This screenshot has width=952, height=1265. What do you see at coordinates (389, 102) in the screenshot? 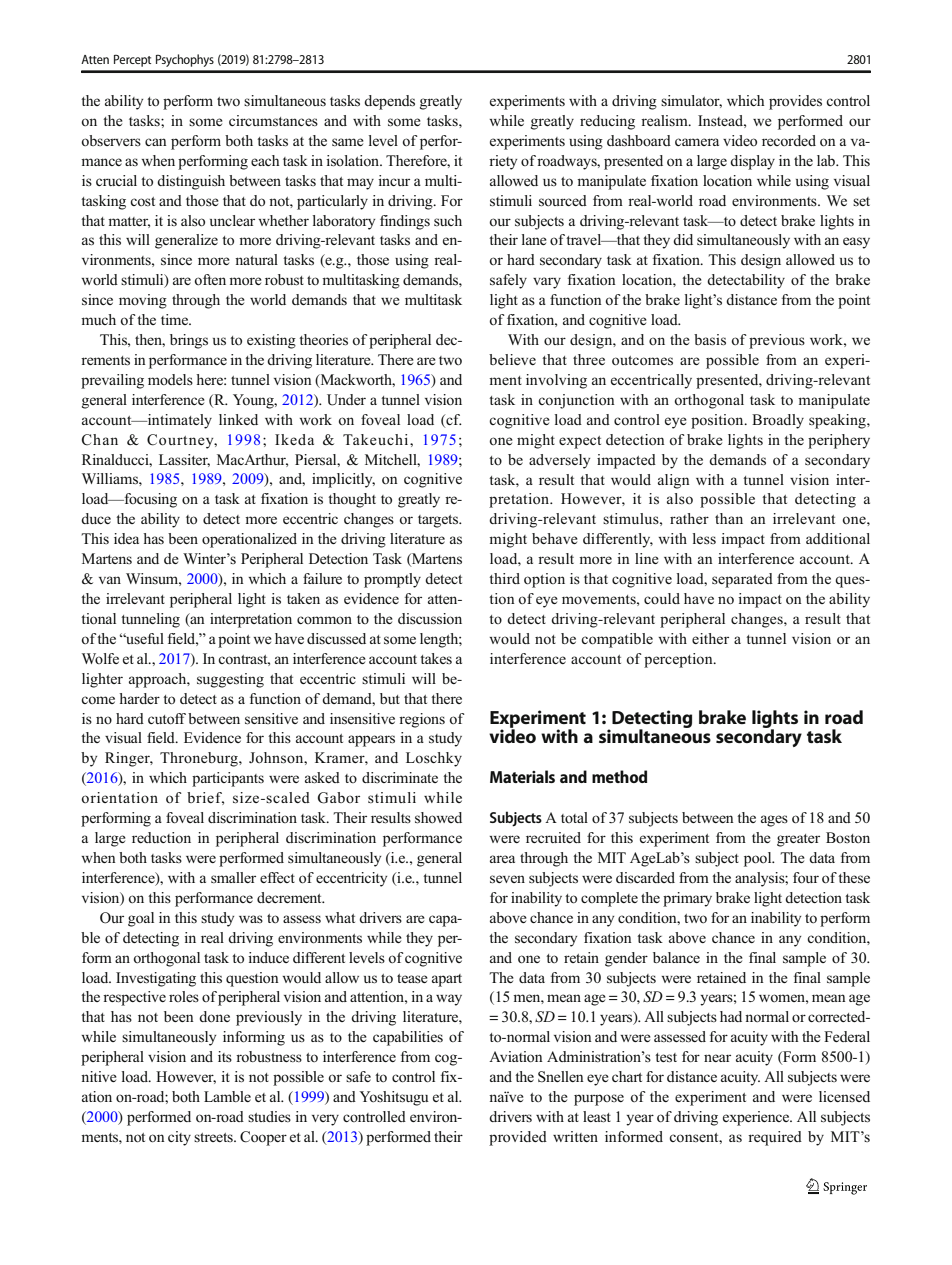
I see `depends` at bounding box center [389, 102].
